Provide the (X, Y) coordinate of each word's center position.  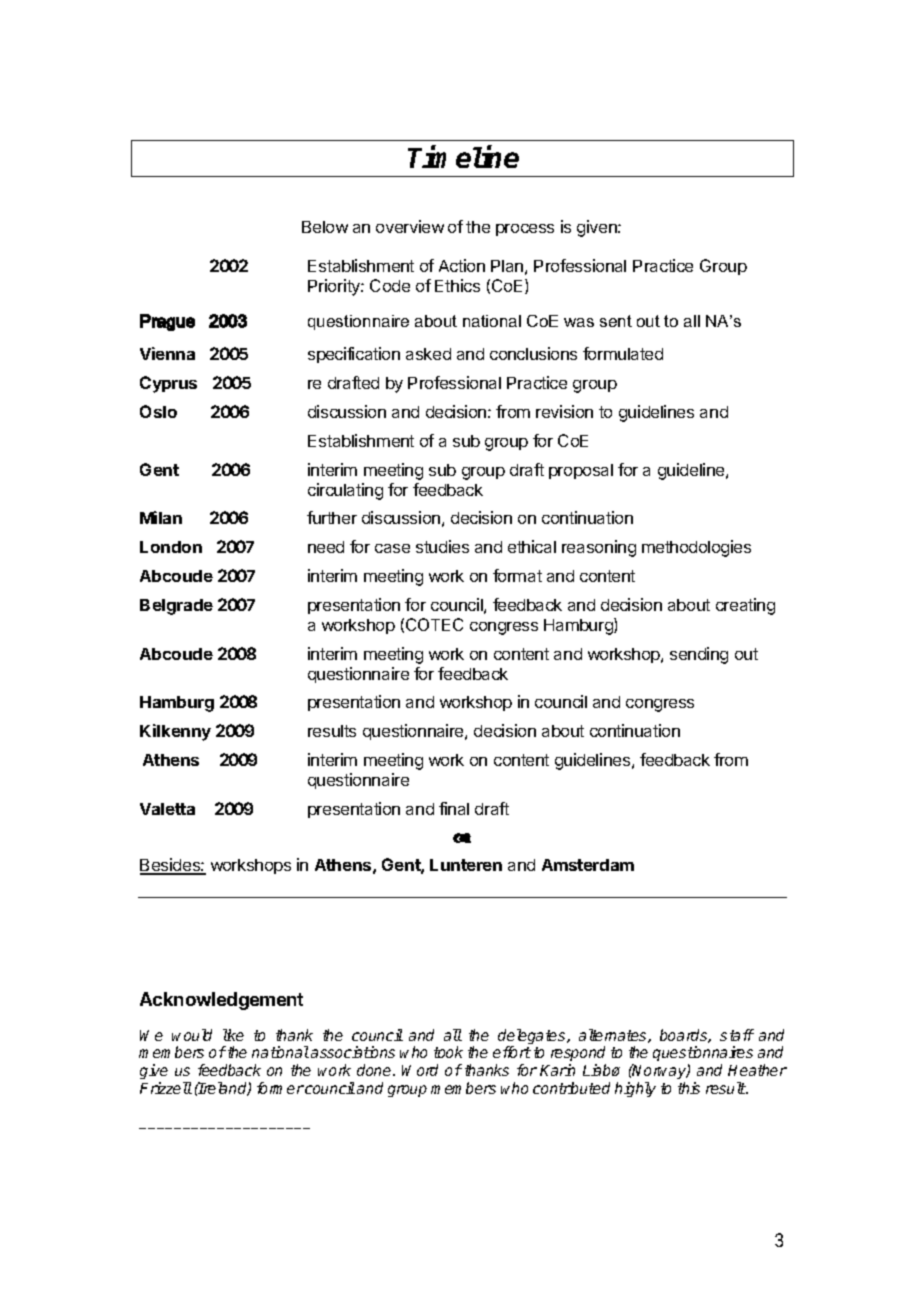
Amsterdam (588, 865)
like (233, 1035)
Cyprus (168, 384)
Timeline (463, 156)
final (454, 808)
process (525, 230)
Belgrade (176, 607)
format (517, 575)
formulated (623, 353)
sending (699, 655)
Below (325, 227)
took (448, 1052)
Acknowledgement (221, 1001)
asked (428, 354)
